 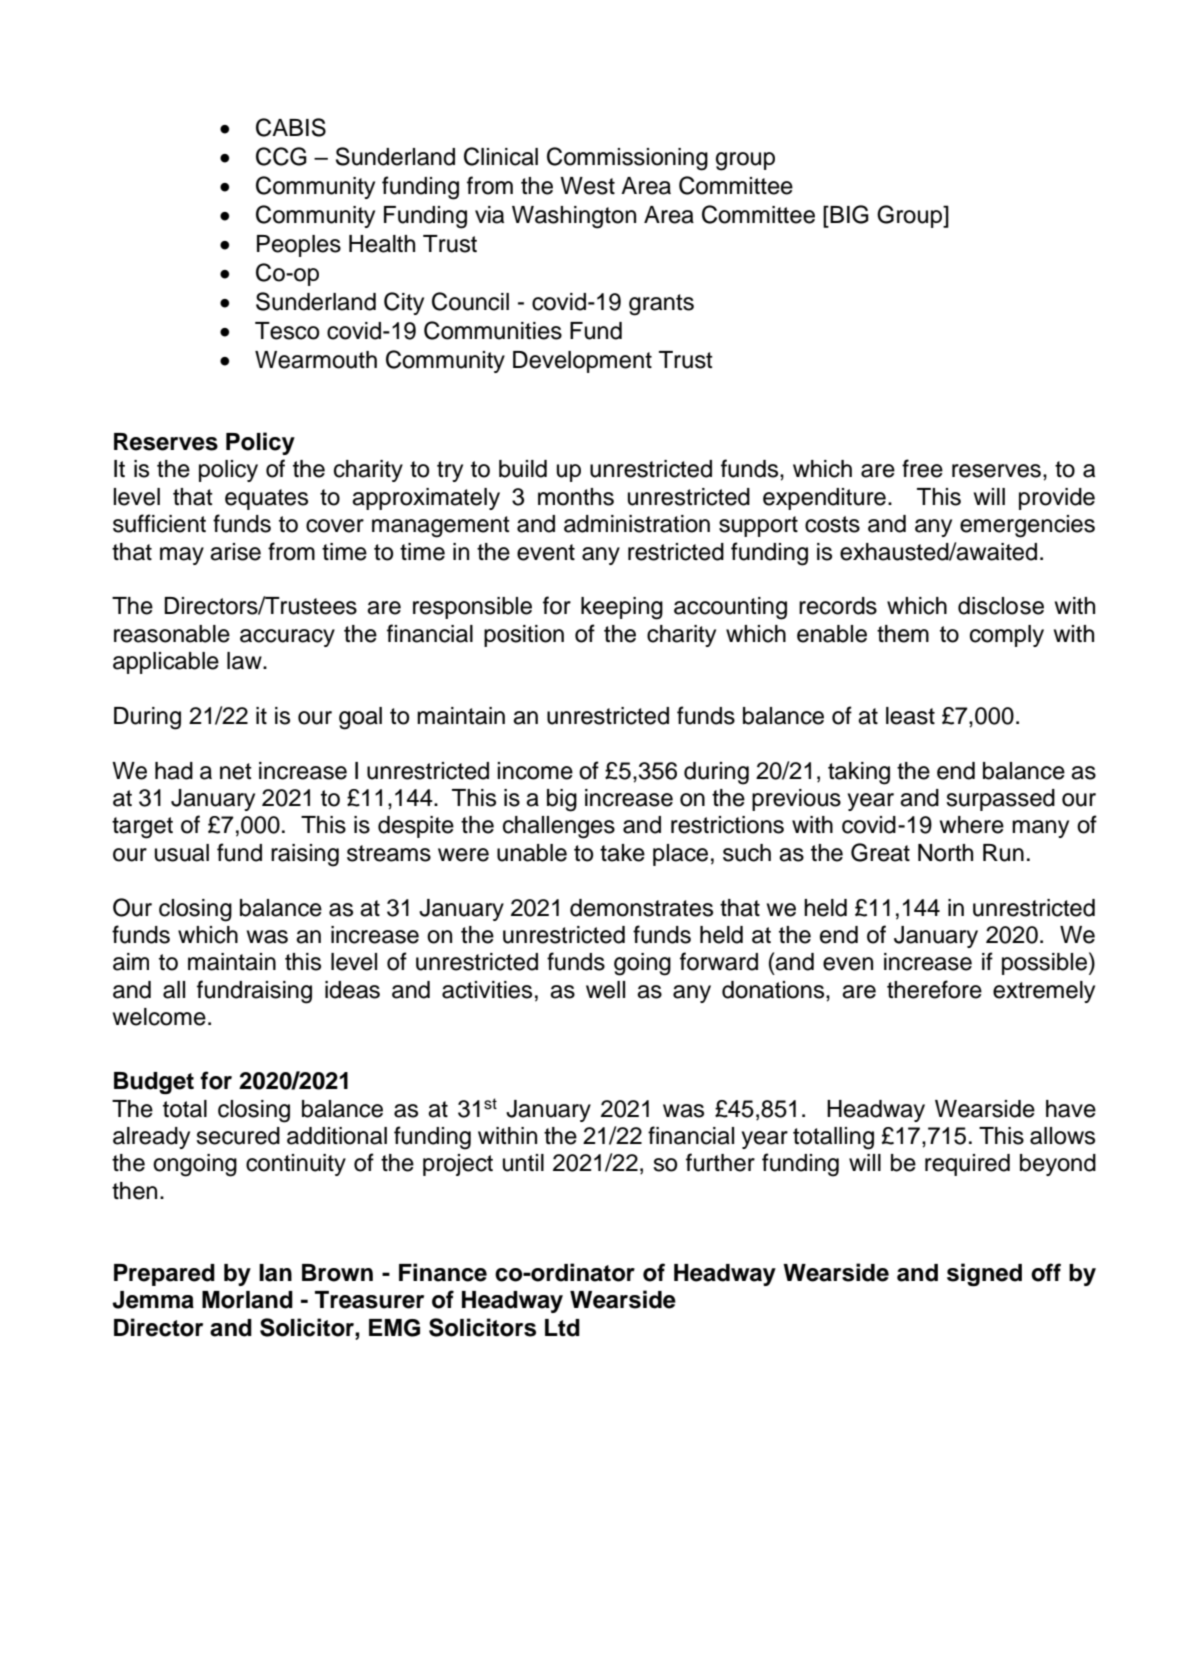 What do you see at coordinates (934, 989) in the page?
I see `therefore` at bounding box center [934, 989].
